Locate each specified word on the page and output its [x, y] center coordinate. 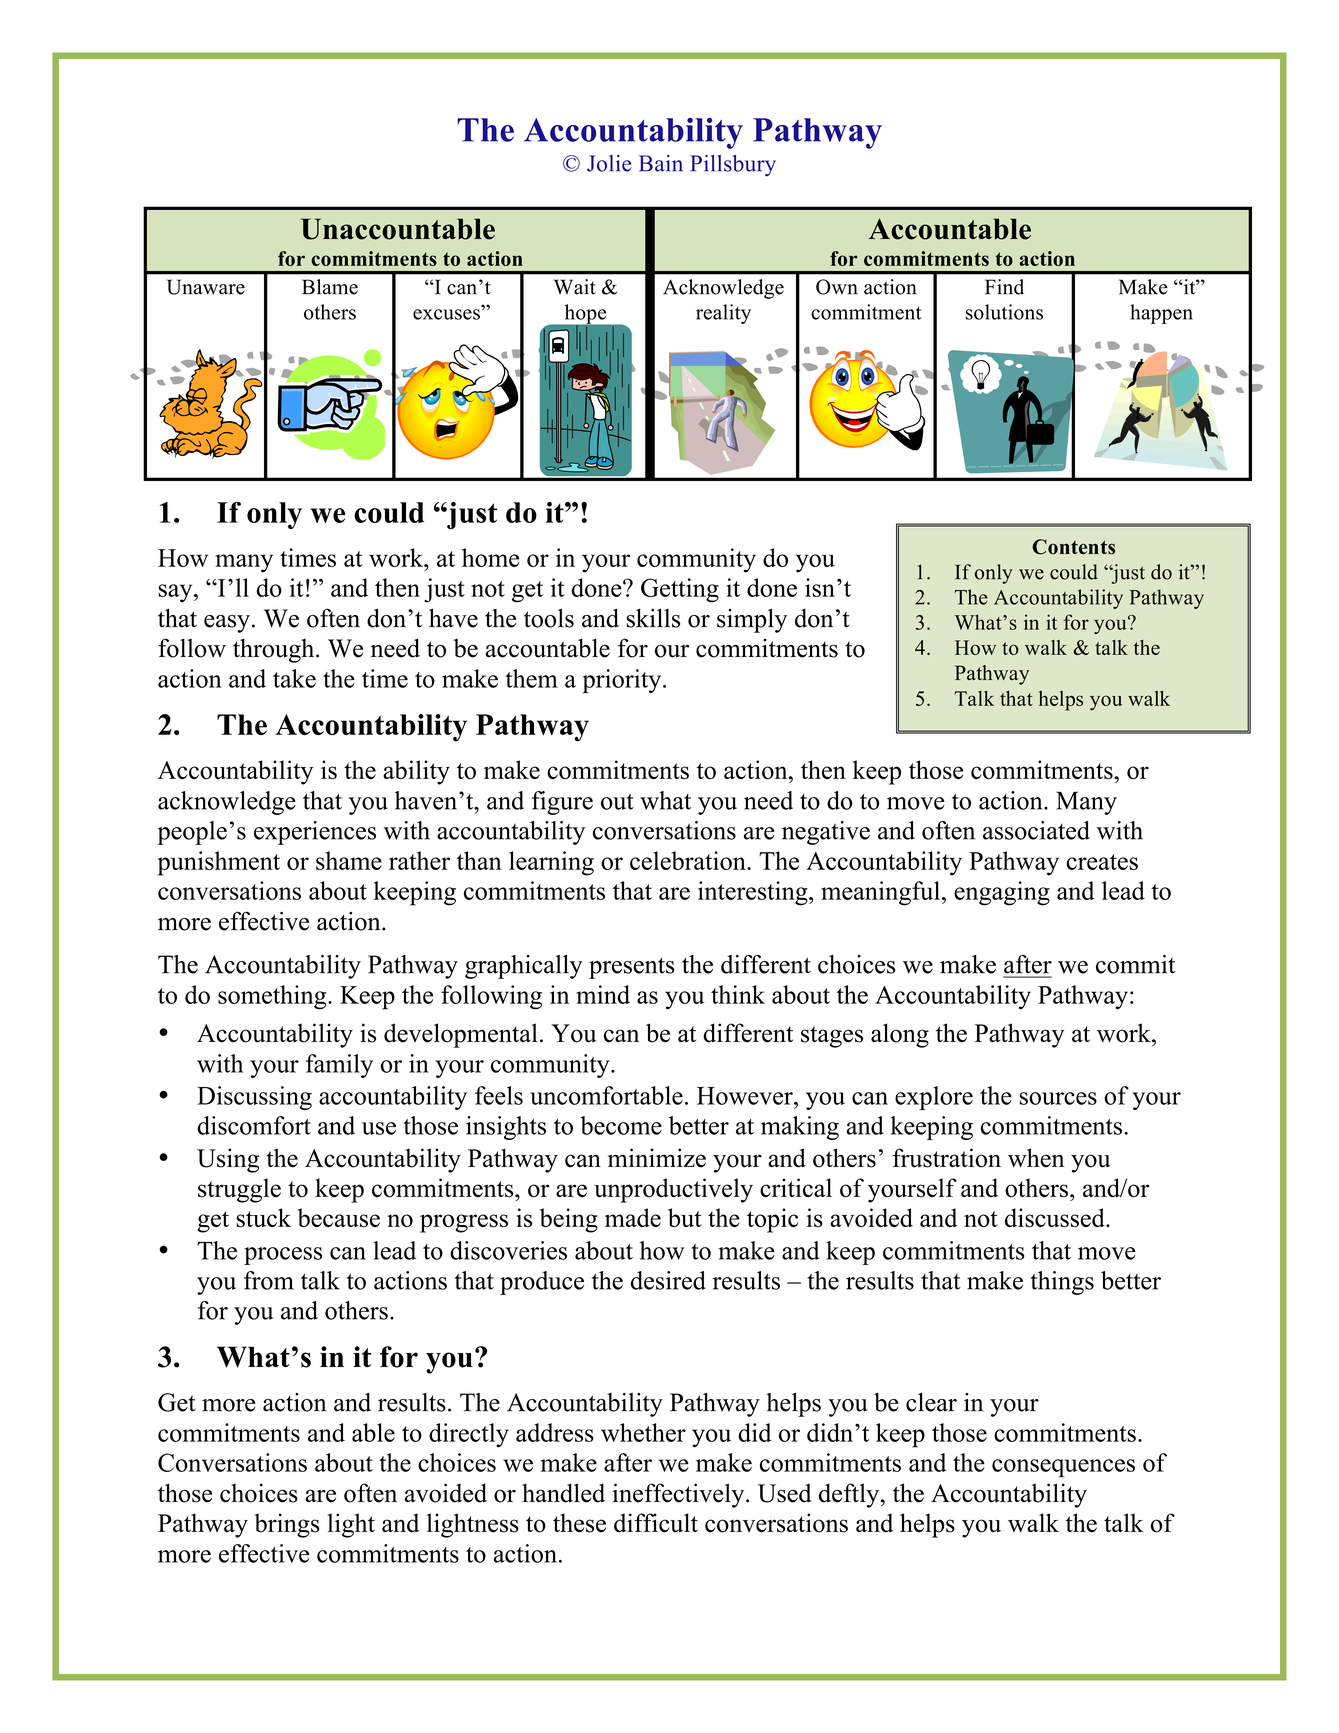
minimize [657, 1158]
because [339, 1218]
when [1036, 1158]
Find [1004, 287]
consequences [1063, 1468]
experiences [315, 833]
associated [1036, 830]
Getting [680, 590]
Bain [661, 163]
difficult [656, 1523]
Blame [330, 287]
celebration [689, 860]
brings [287, 1525]
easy [227, 624]
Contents [1073, 547]
